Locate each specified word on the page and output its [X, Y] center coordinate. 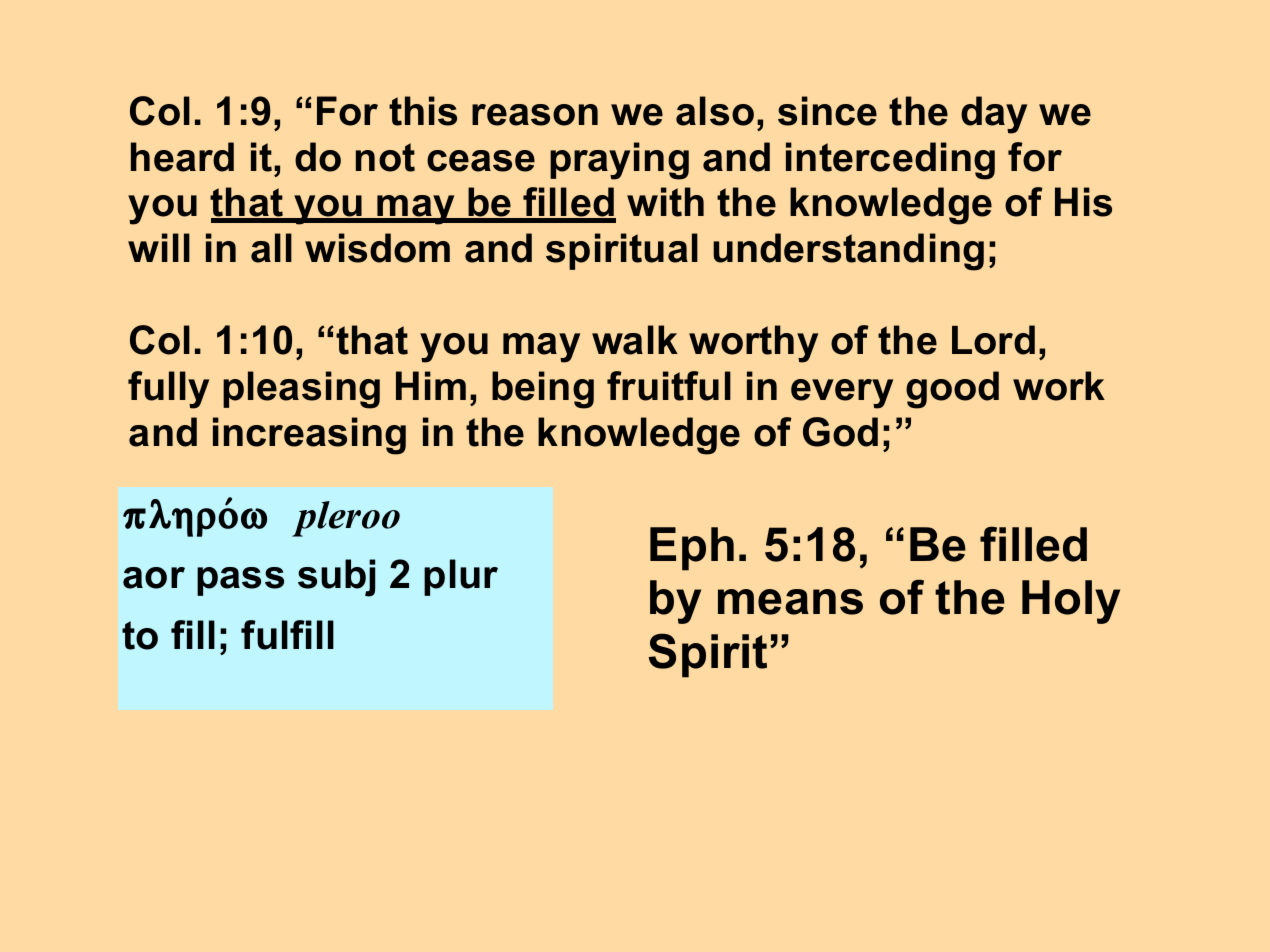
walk [635, 340]
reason [535, 115]
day [994, 115]
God [840, 432]
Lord [993, 340]
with [665, 202]
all [271, 248]
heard [182, 157]
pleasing [301, 390]
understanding [848, 252]
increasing [309, 436]
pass [240, 581]
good [952, 390]
